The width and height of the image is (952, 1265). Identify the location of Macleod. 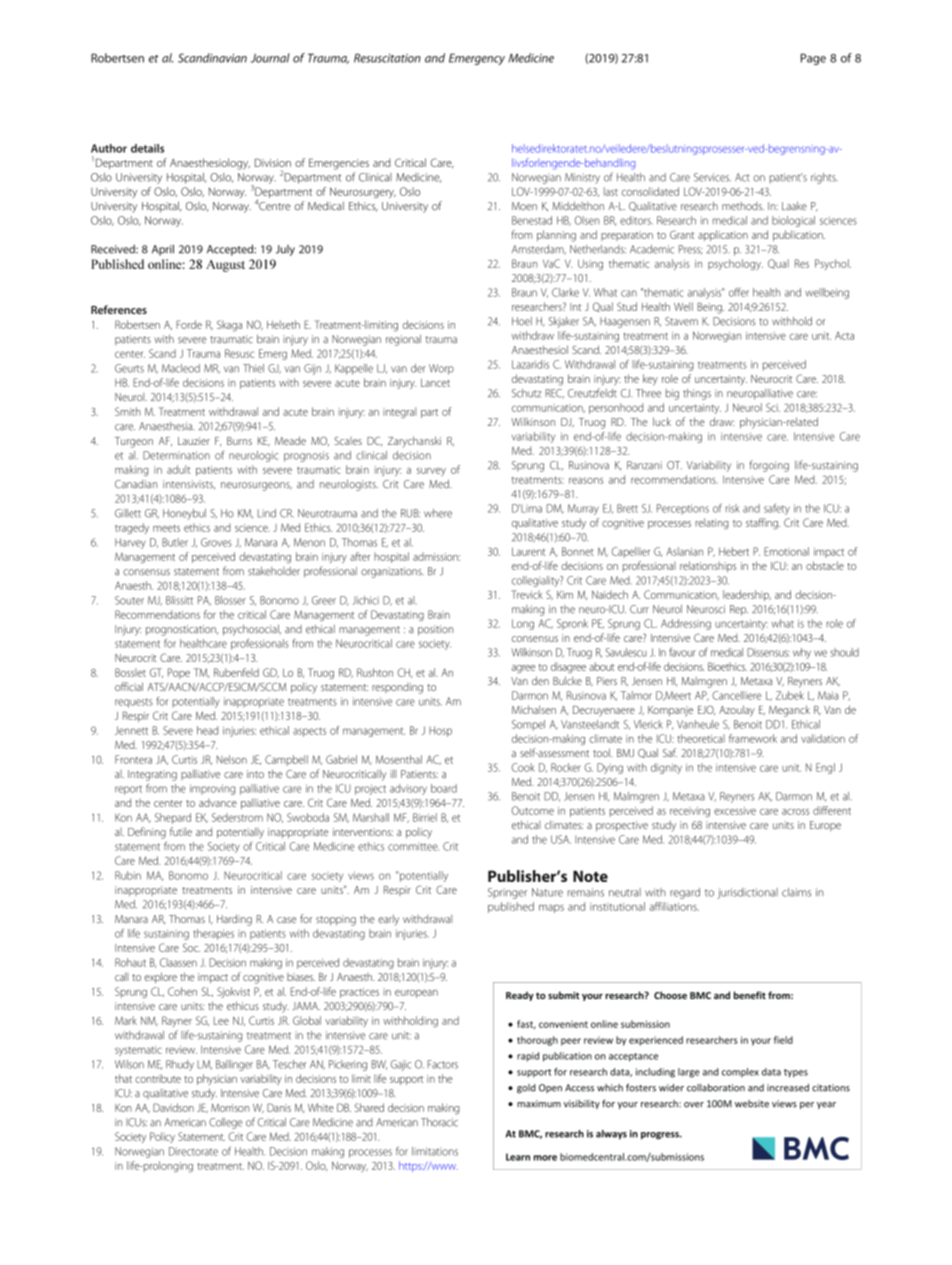
(181, 368).
